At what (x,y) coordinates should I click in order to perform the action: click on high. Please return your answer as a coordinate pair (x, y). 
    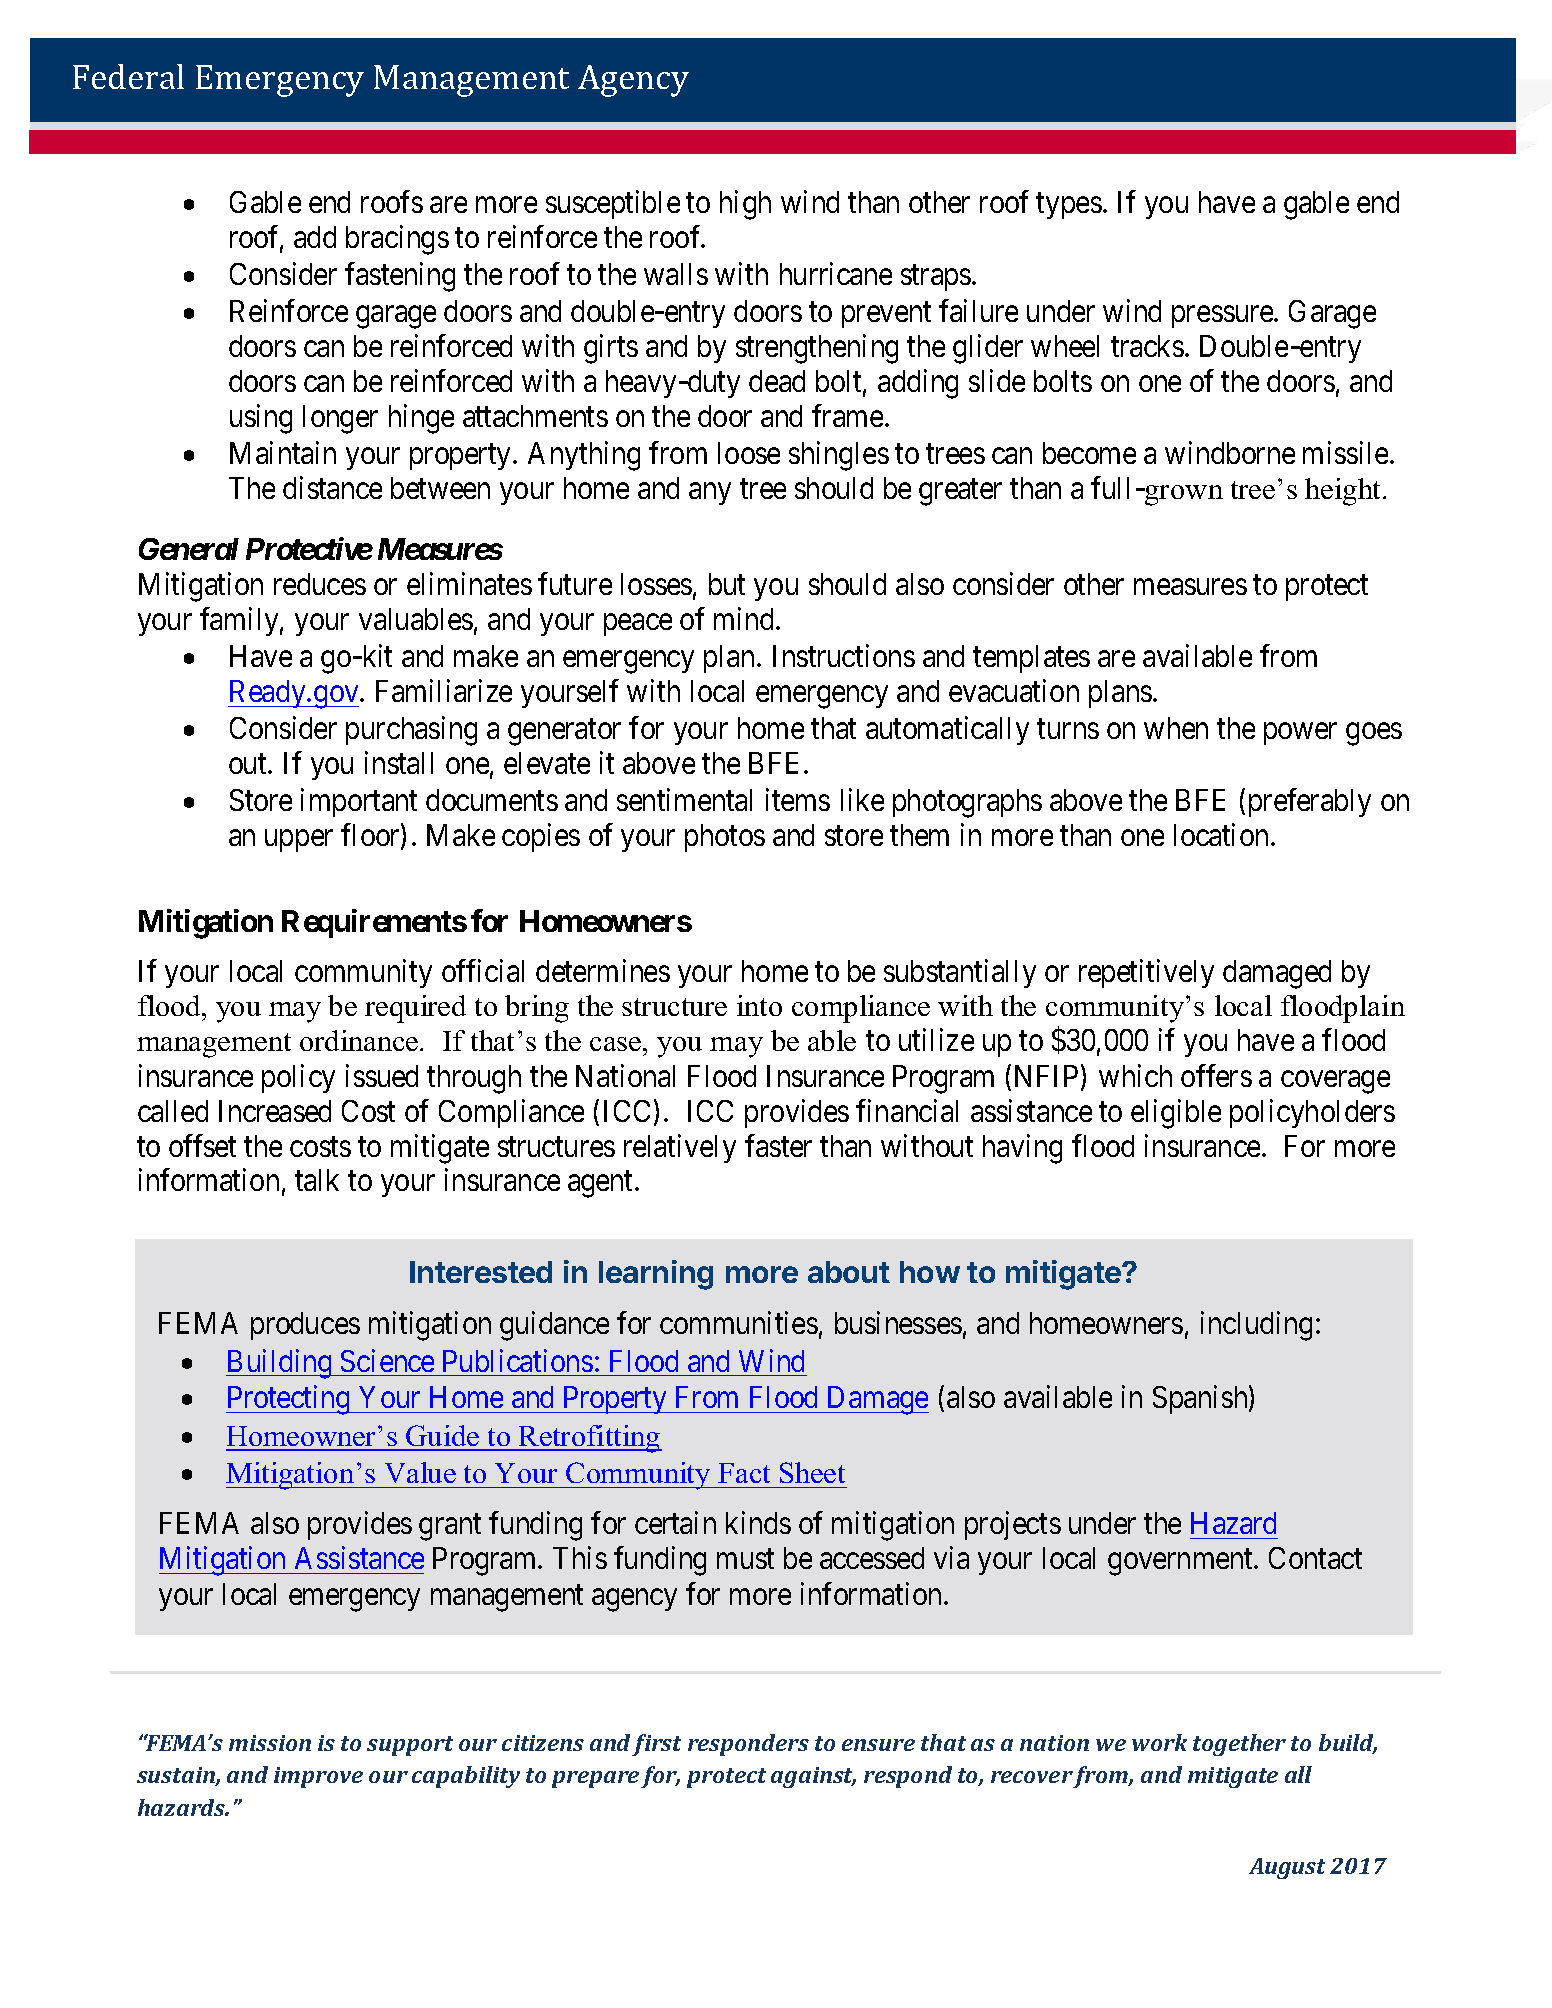
    Looking at the image, I should click on (745, 205).
